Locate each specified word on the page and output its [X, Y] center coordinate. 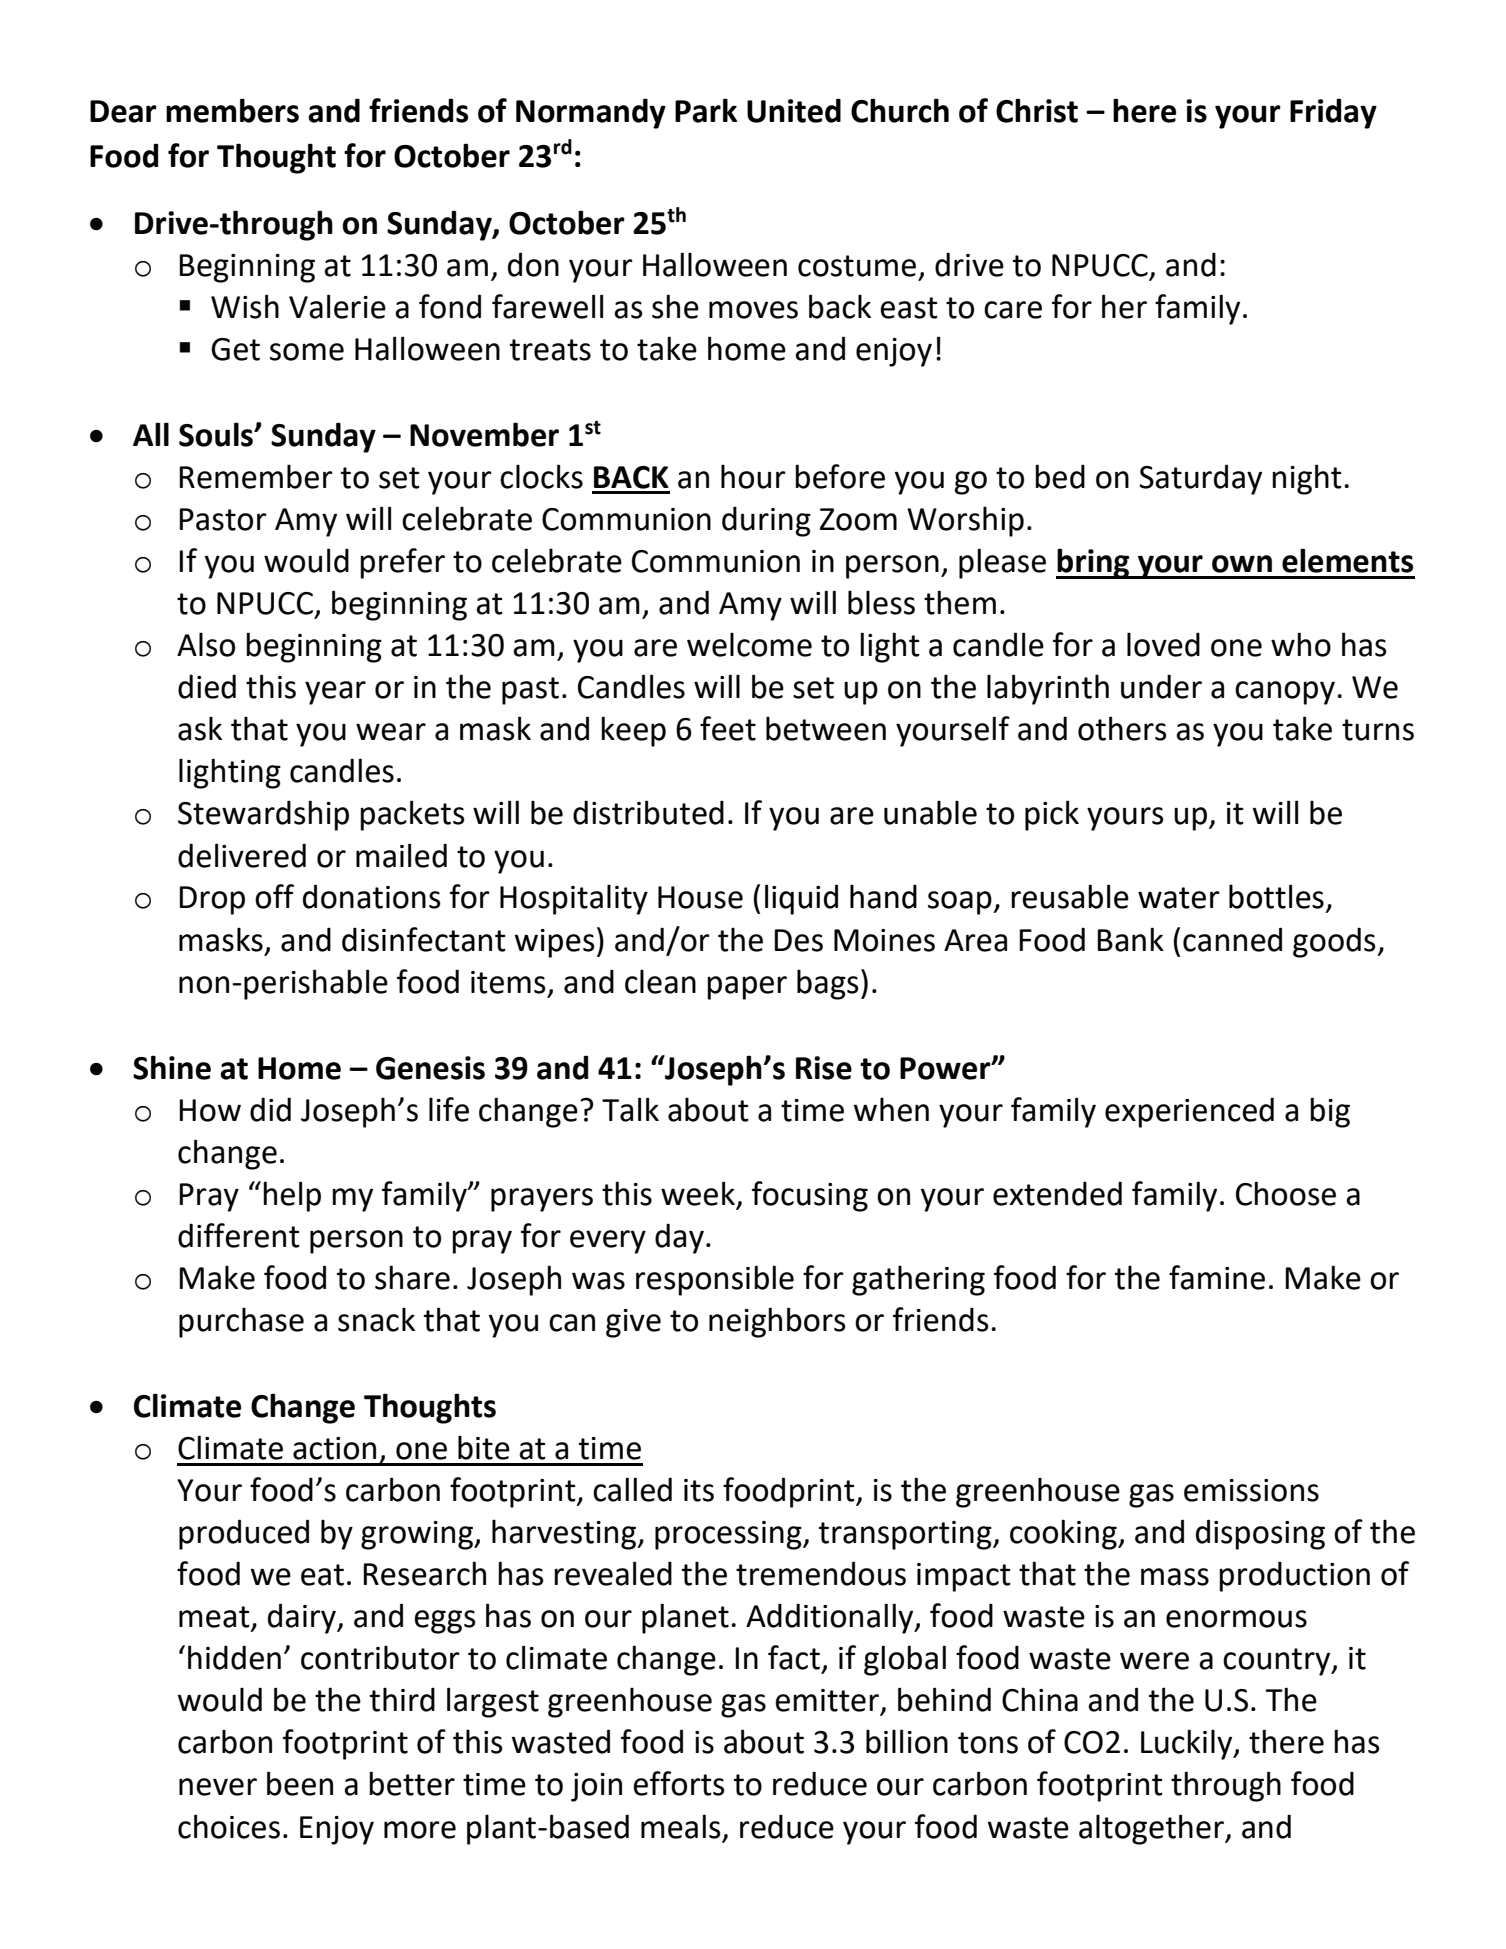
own [1242, 564]
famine [1217, 1277]
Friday [1333, 113]
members [232, 110]
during [766, 521]
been [300, 1783]
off [274, 896]
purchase [241, 1322]
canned [1232, 939]
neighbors [777, 1322]
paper [747, 988]
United [794, 110]
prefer [402, 563]
